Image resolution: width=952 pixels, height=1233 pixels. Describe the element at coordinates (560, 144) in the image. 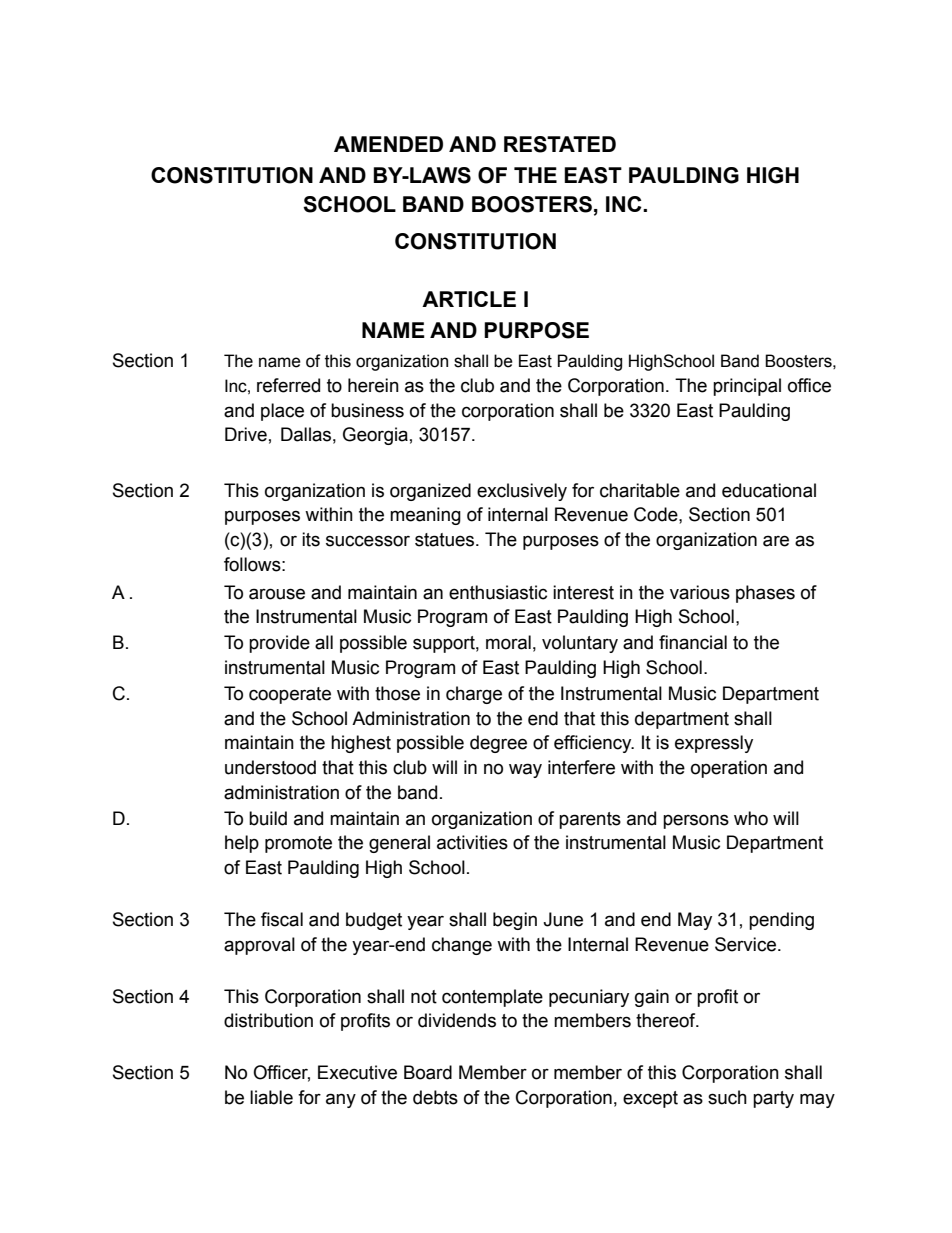

I see `RESTATED` at that location.
